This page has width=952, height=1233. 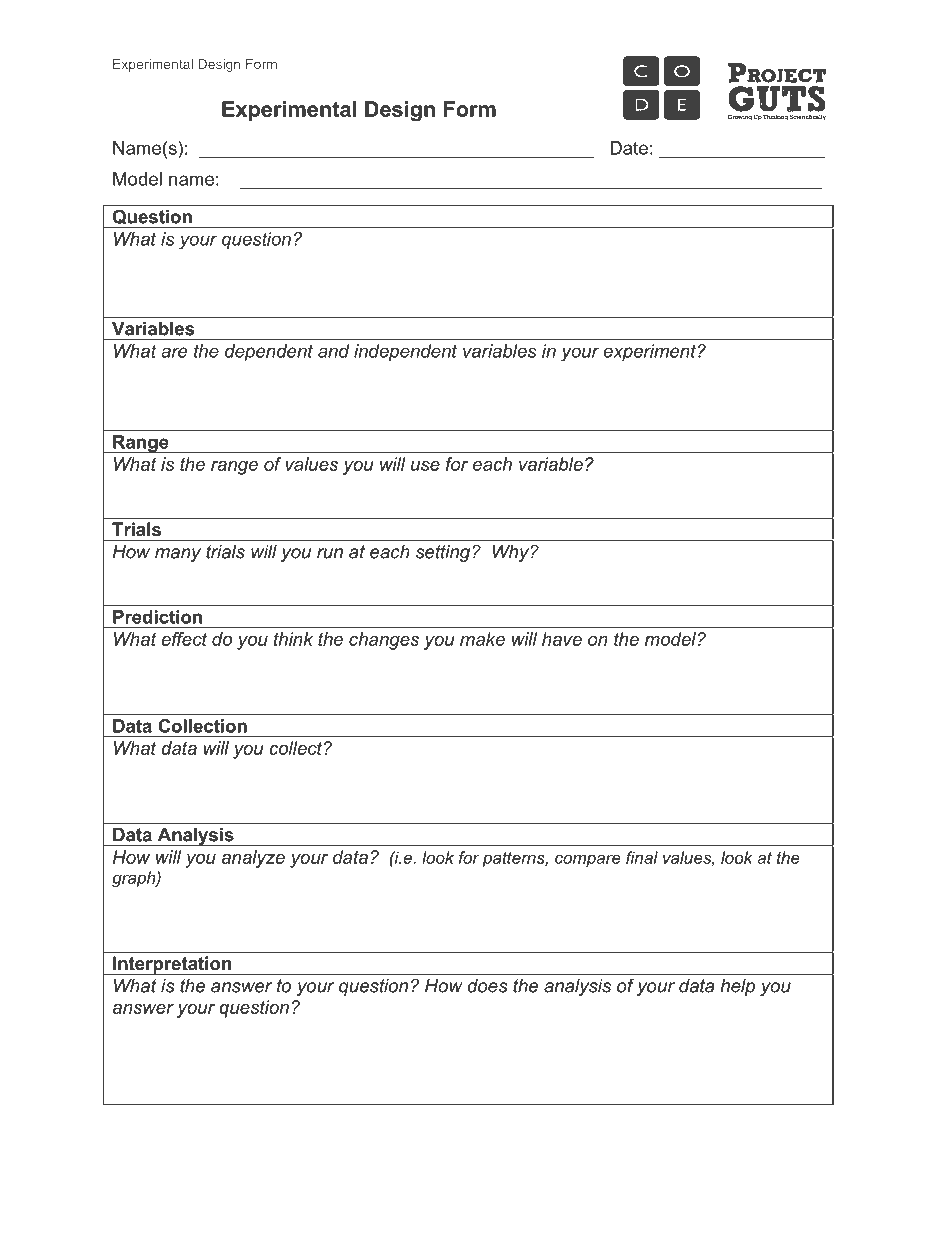 I want to click on help, so click(x=737, y=987).
